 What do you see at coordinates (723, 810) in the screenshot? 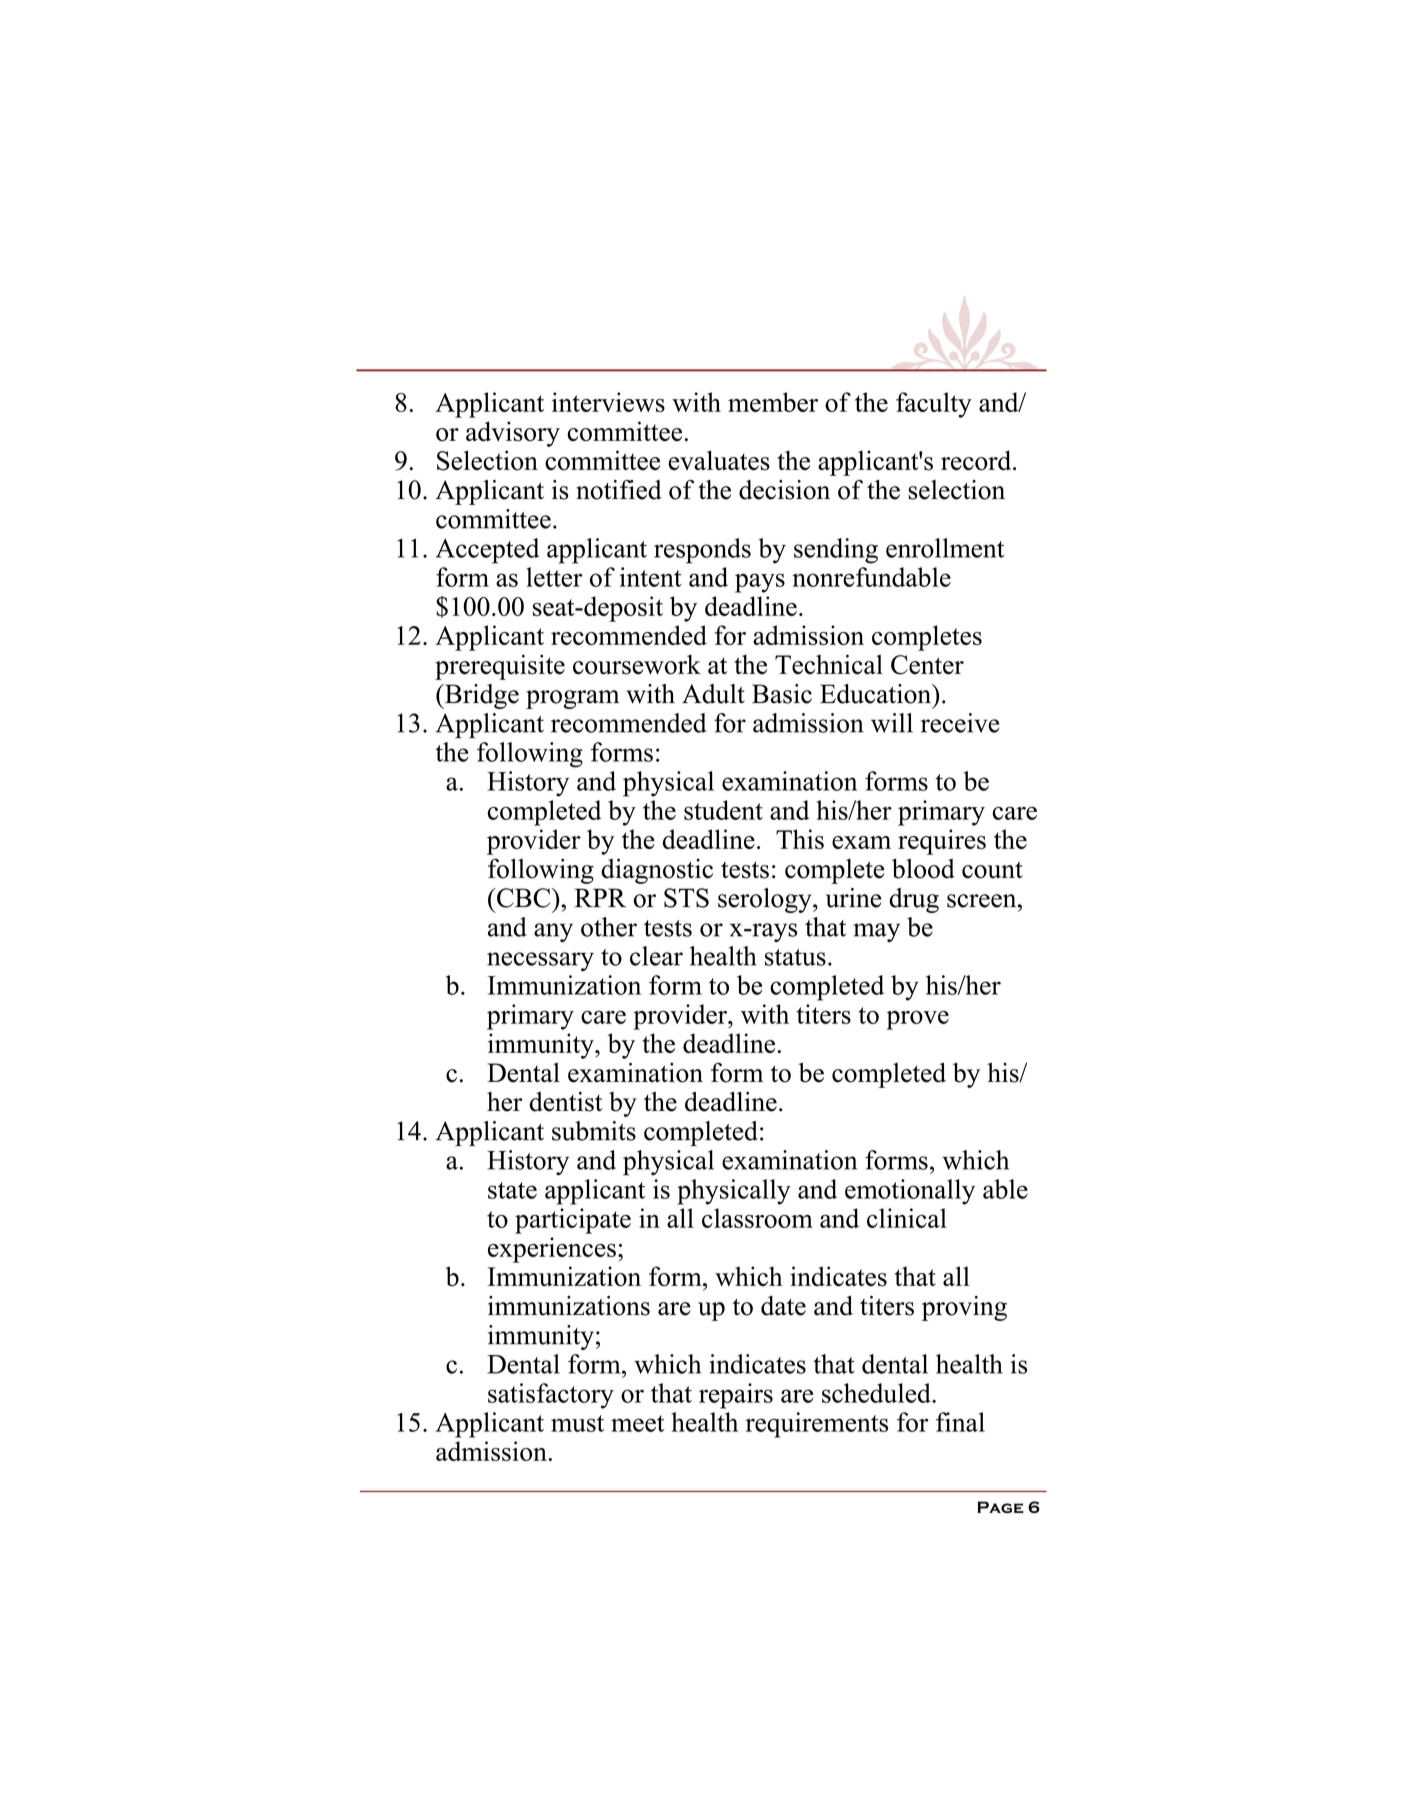
I see `student` at bounding box center [723, 810].
